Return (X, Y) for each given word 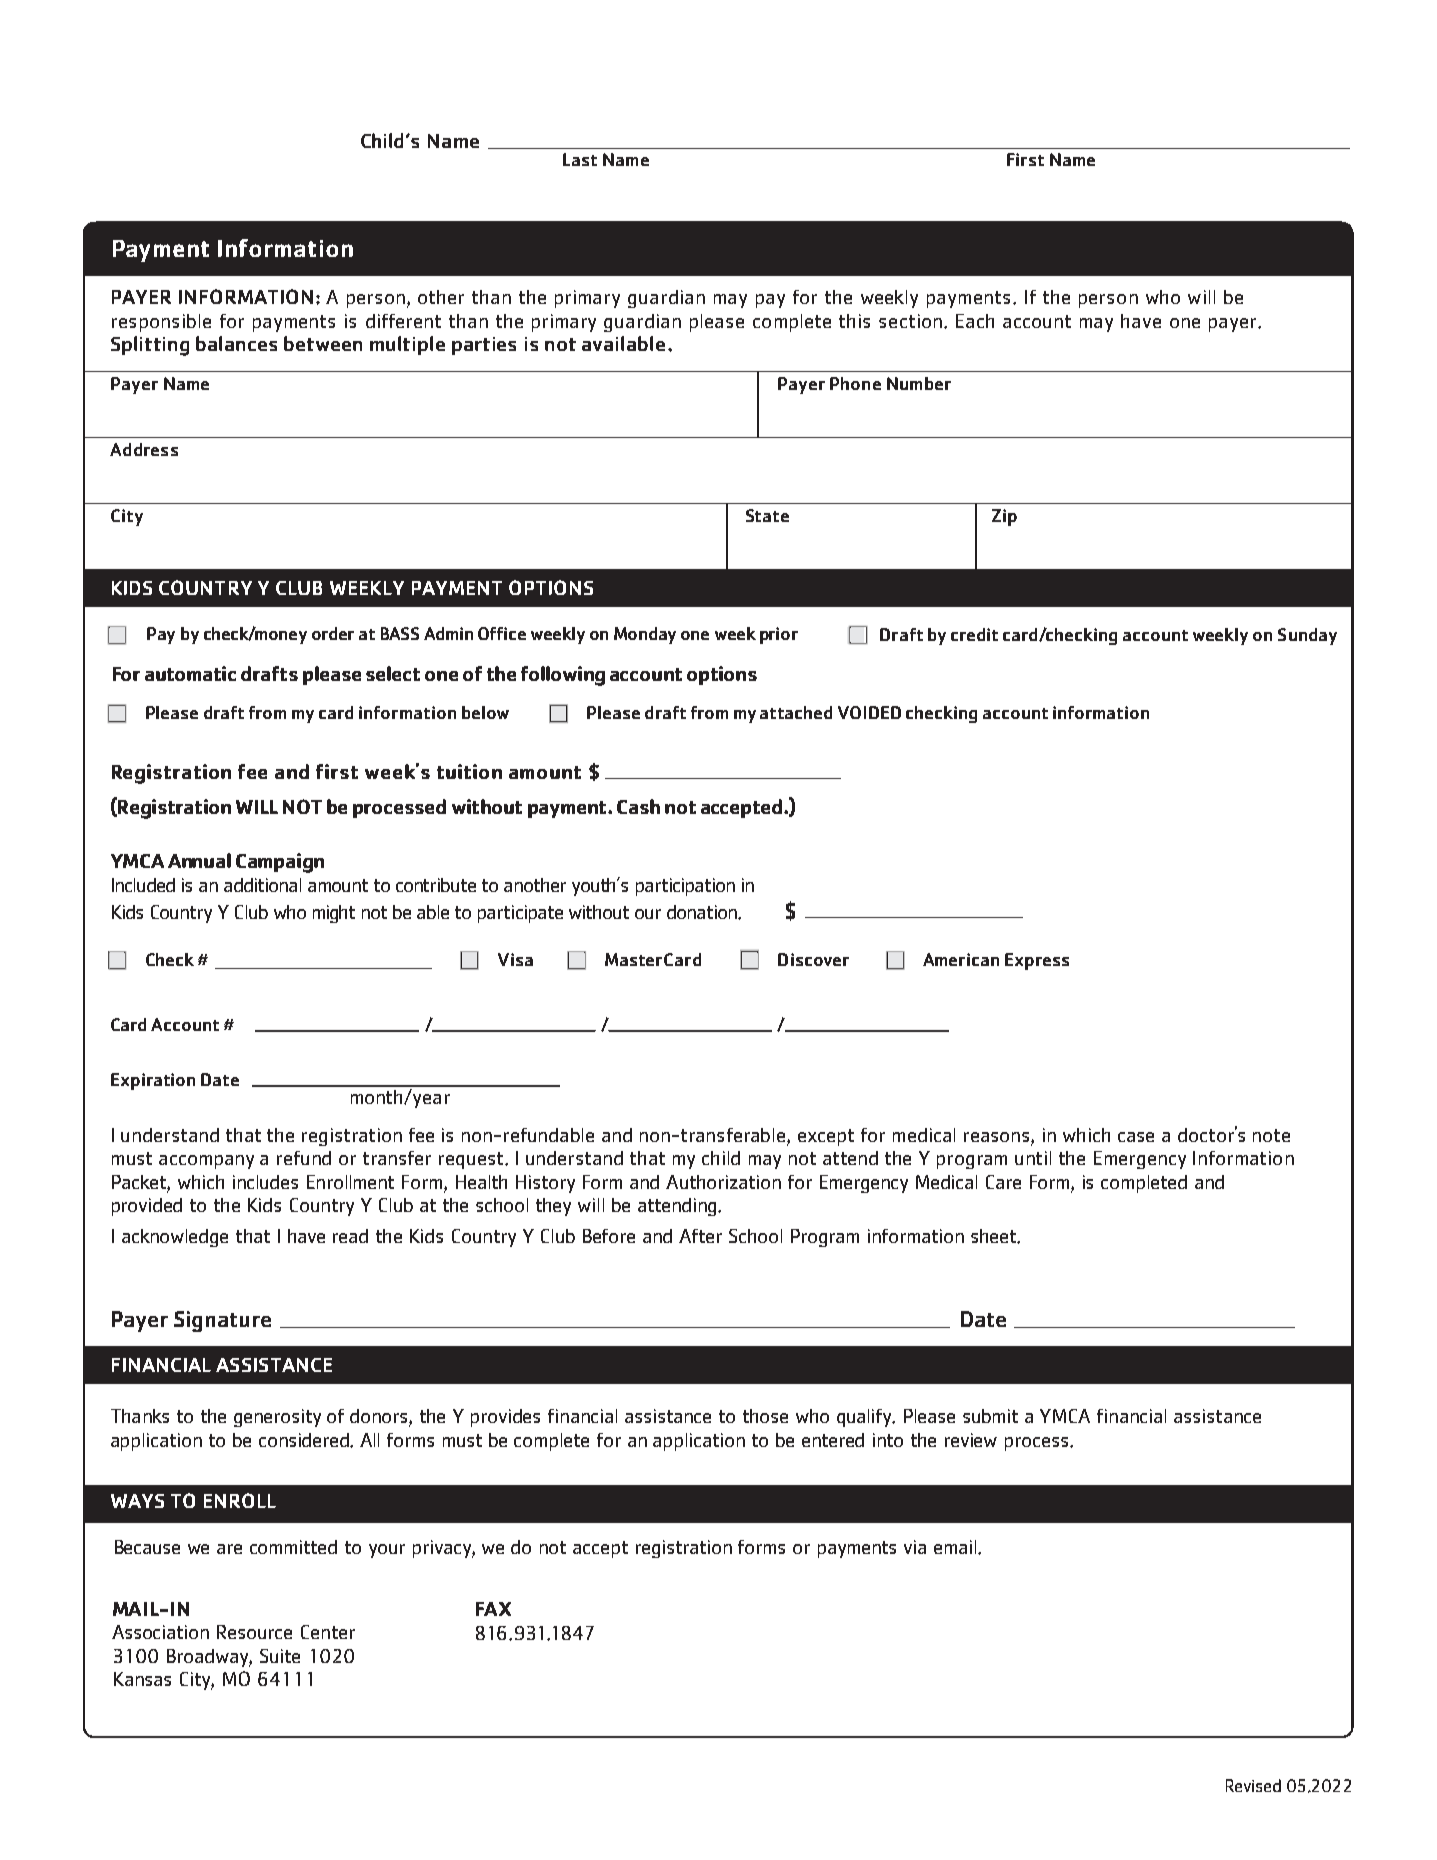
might (334, 914)
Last (580, 159)
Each (975, 321)
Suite (280, 1656)
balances (236, 343)
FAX (493, 1609)
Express (1037, 961)
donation (703, 912)
